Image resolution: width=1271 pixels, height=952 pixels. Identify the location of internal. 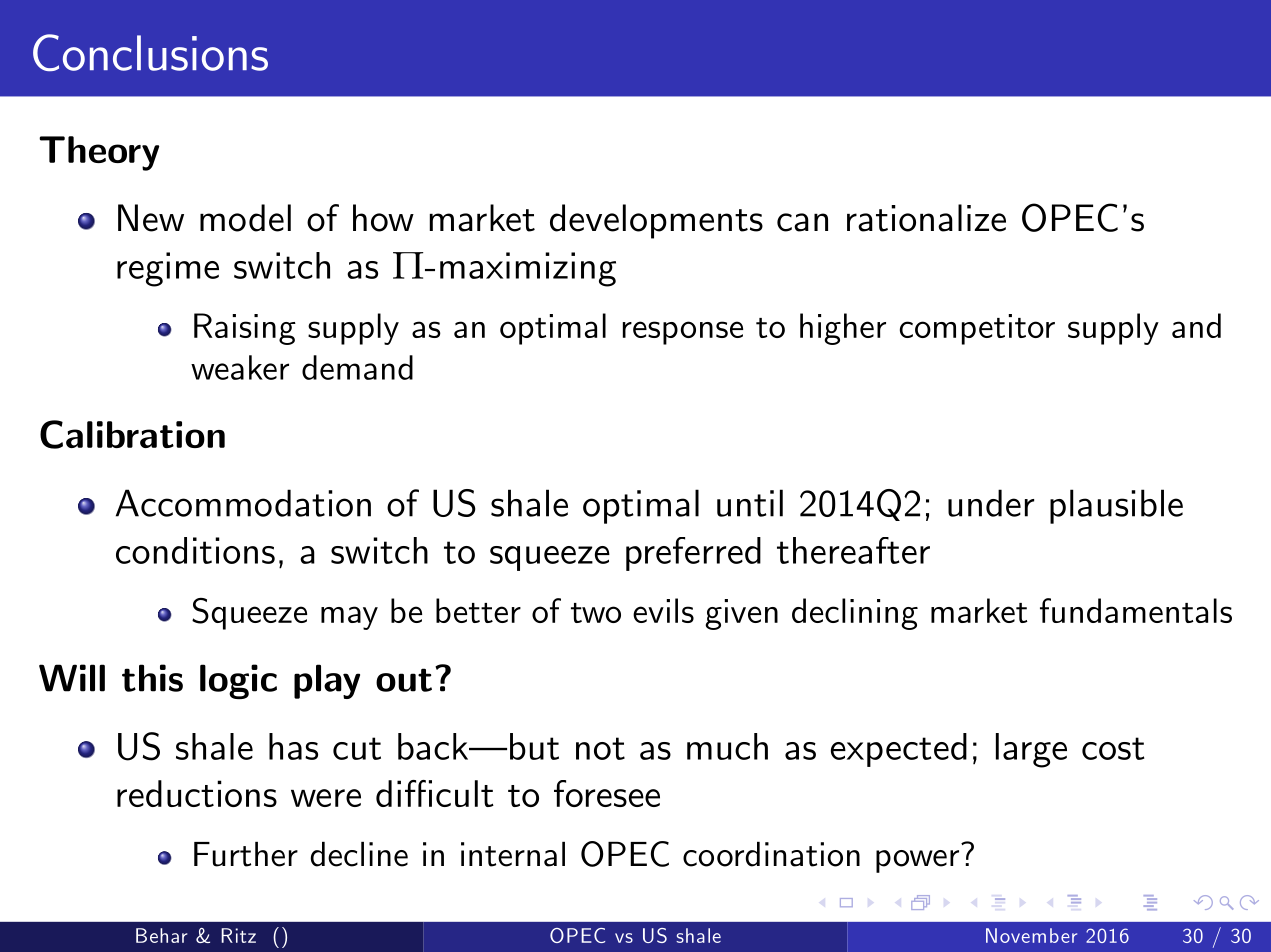
(513, 854).
